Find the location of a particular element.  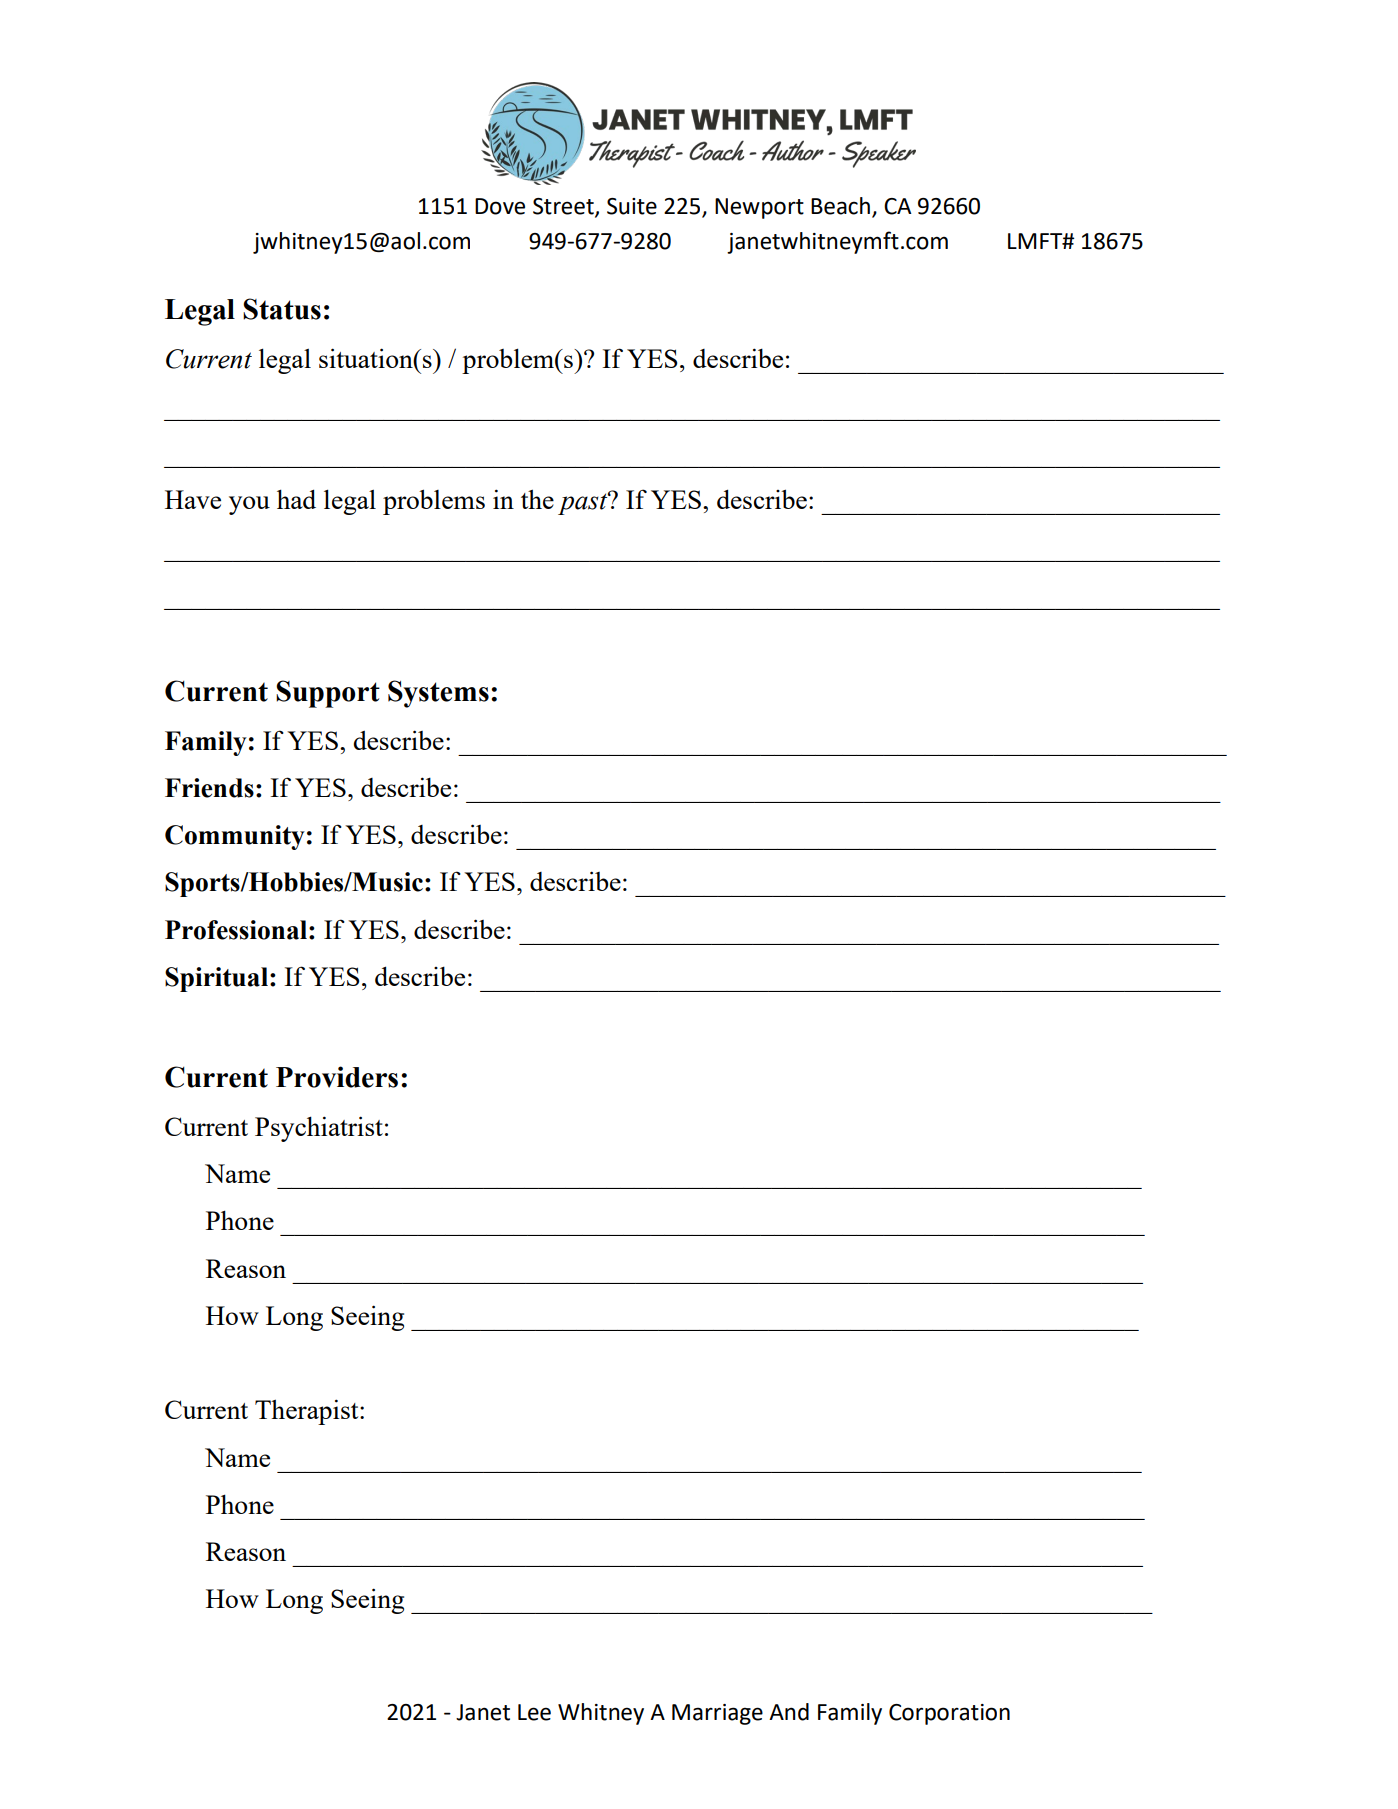

Spiritual is located at coordinates (218, 979).
